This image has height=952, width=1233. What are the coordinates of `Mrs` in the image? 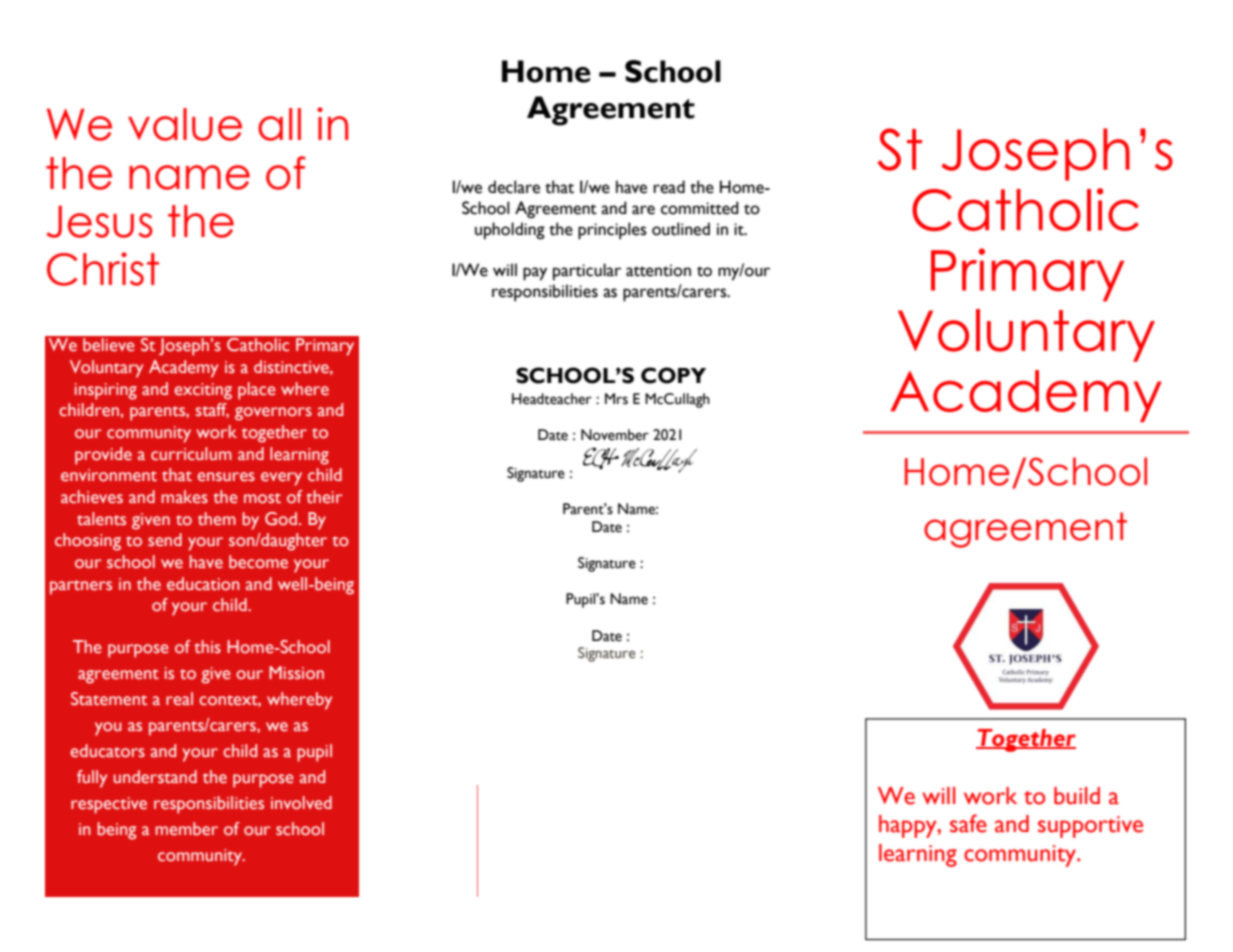 It's located at (616, 399).
